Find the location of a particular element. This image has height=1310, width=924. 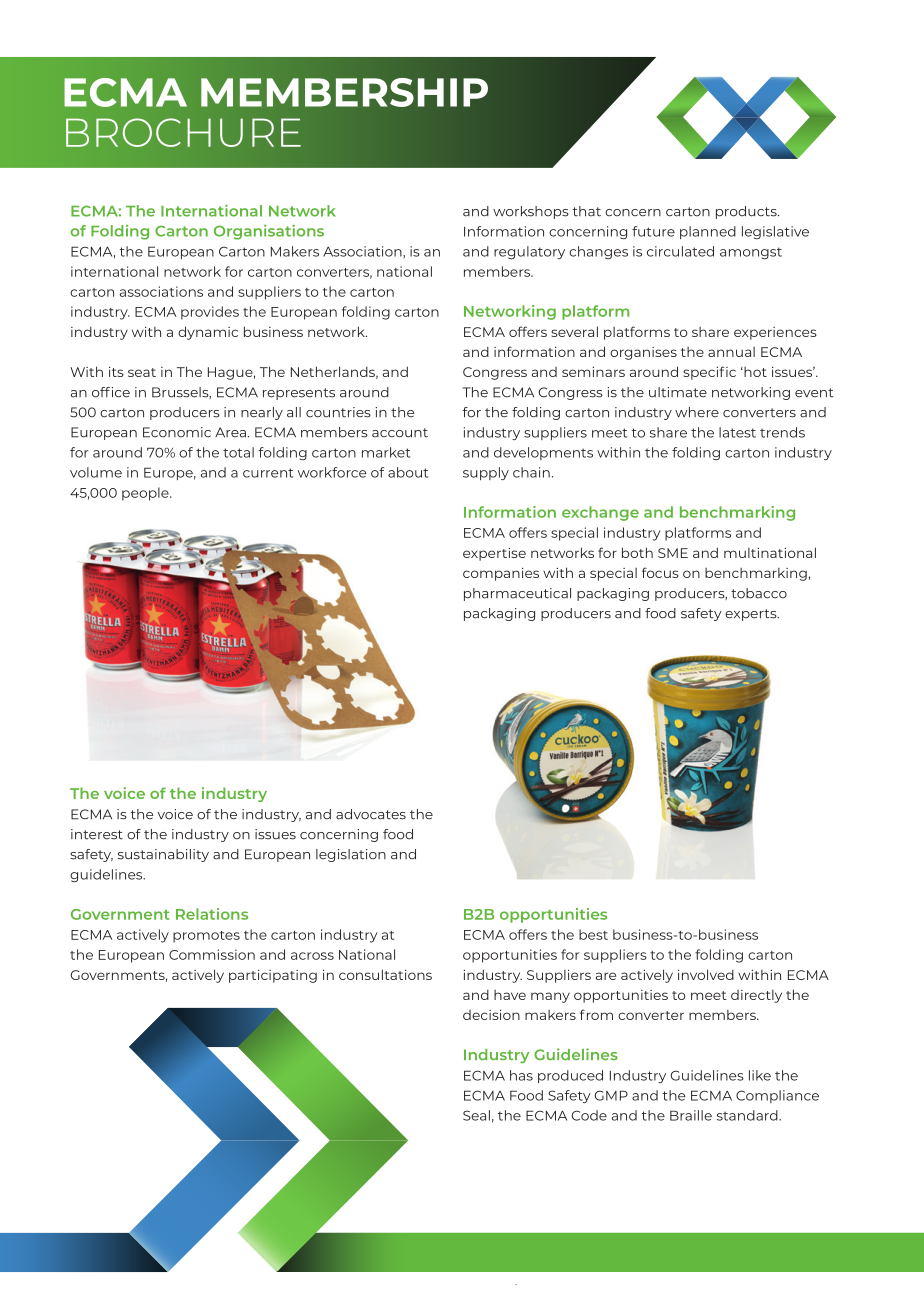

people is located at coordinates (146, 494).
